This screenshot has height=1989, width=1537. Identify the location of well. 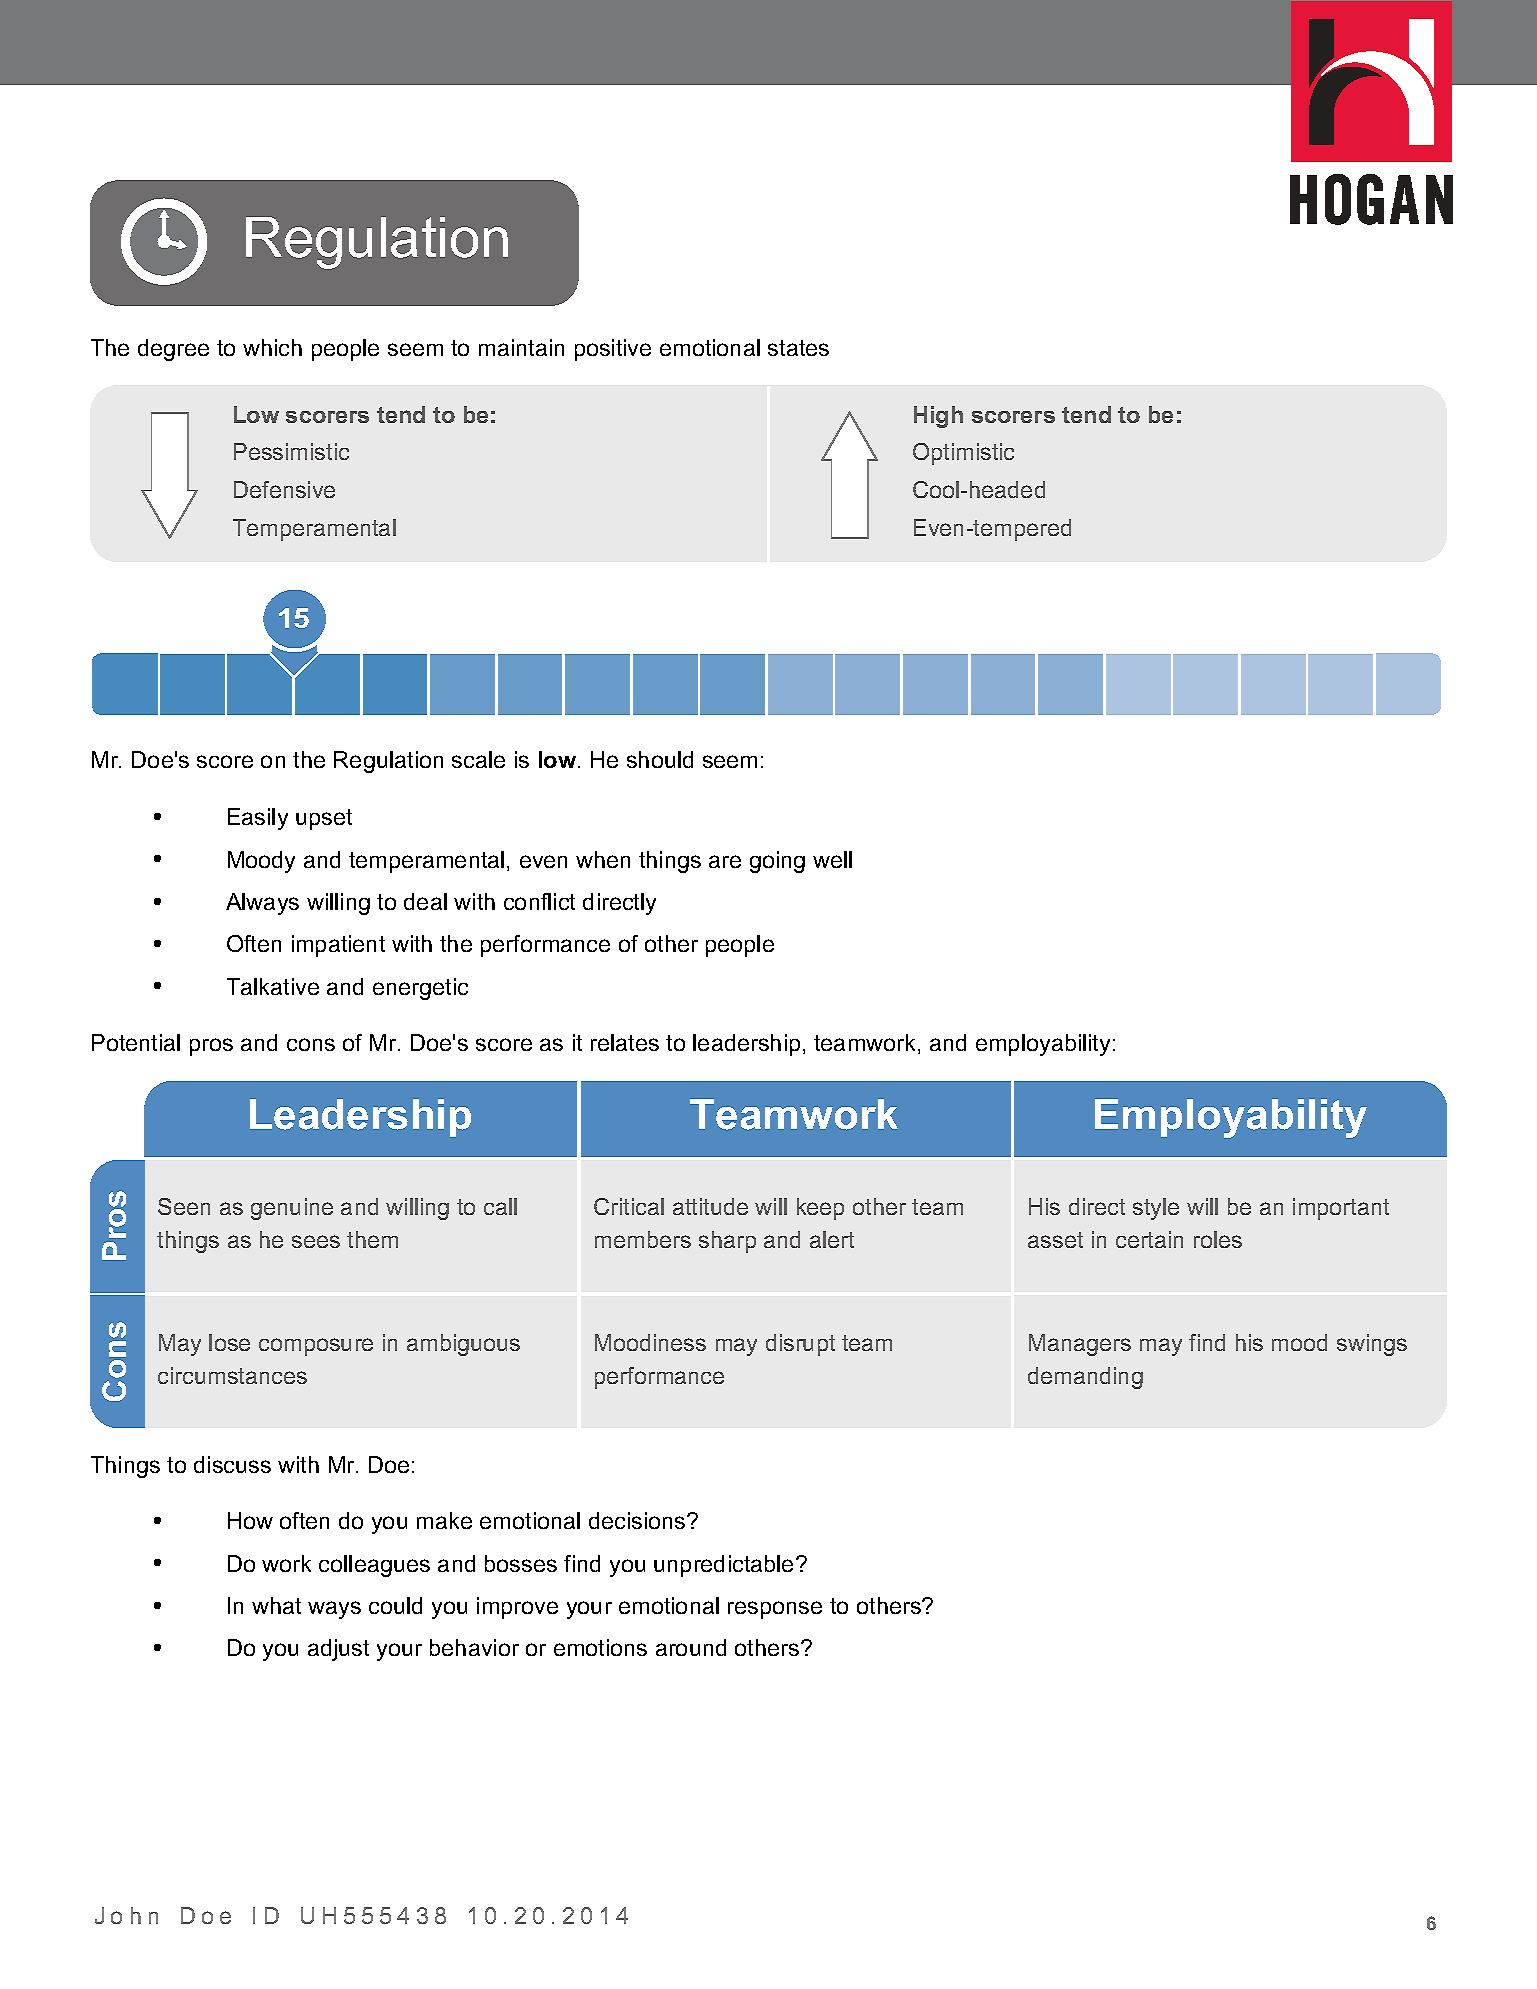
(832, 859).
